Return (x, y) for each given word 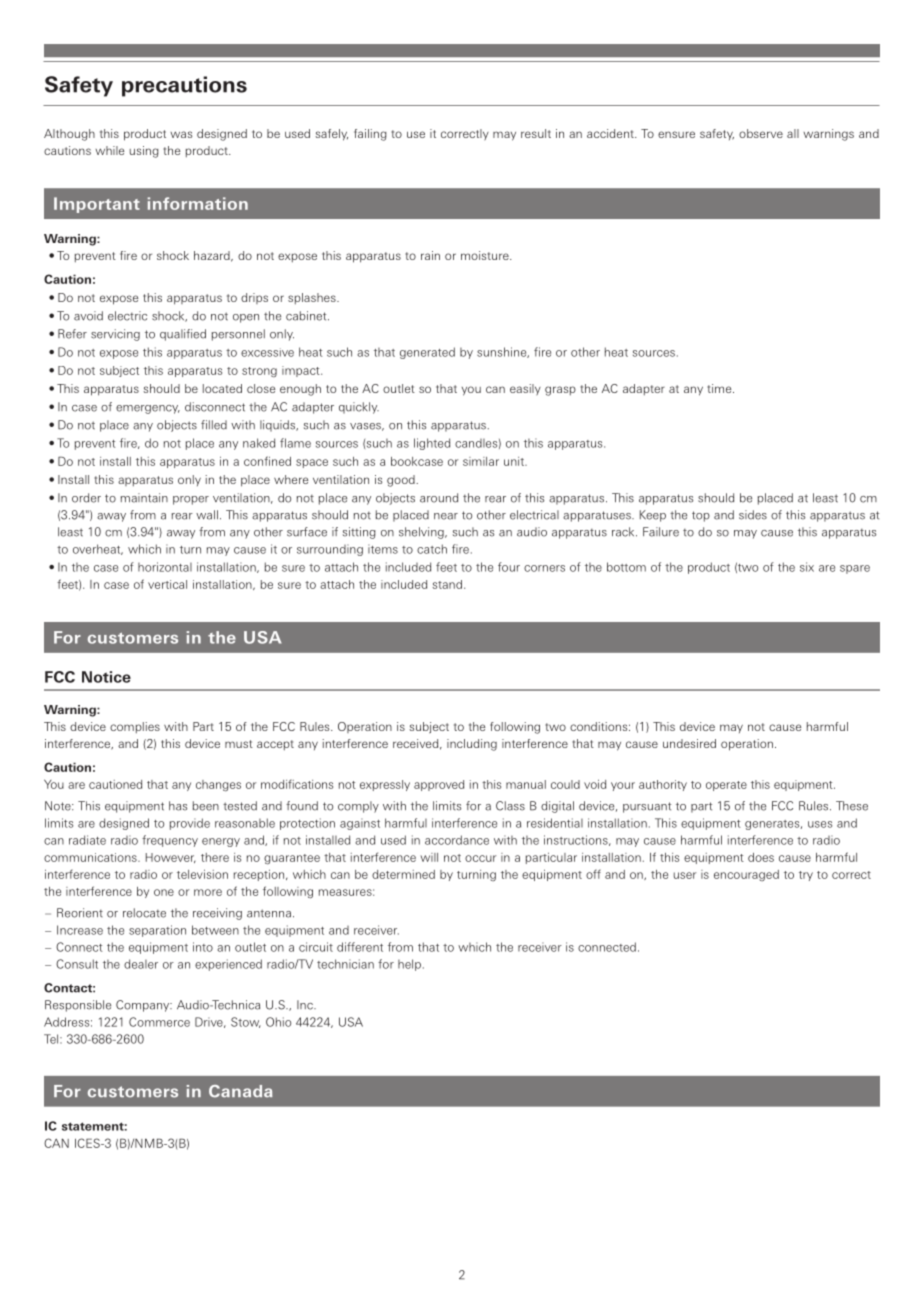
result (536, 133)
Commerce (159, 1022)
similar (481, 461)
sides (753, 515)
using (144, 152)
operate (726, 786)
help (409, 965)
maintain (144, 498)
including (472, 745)
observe (761, 133)
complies (135, 727)
